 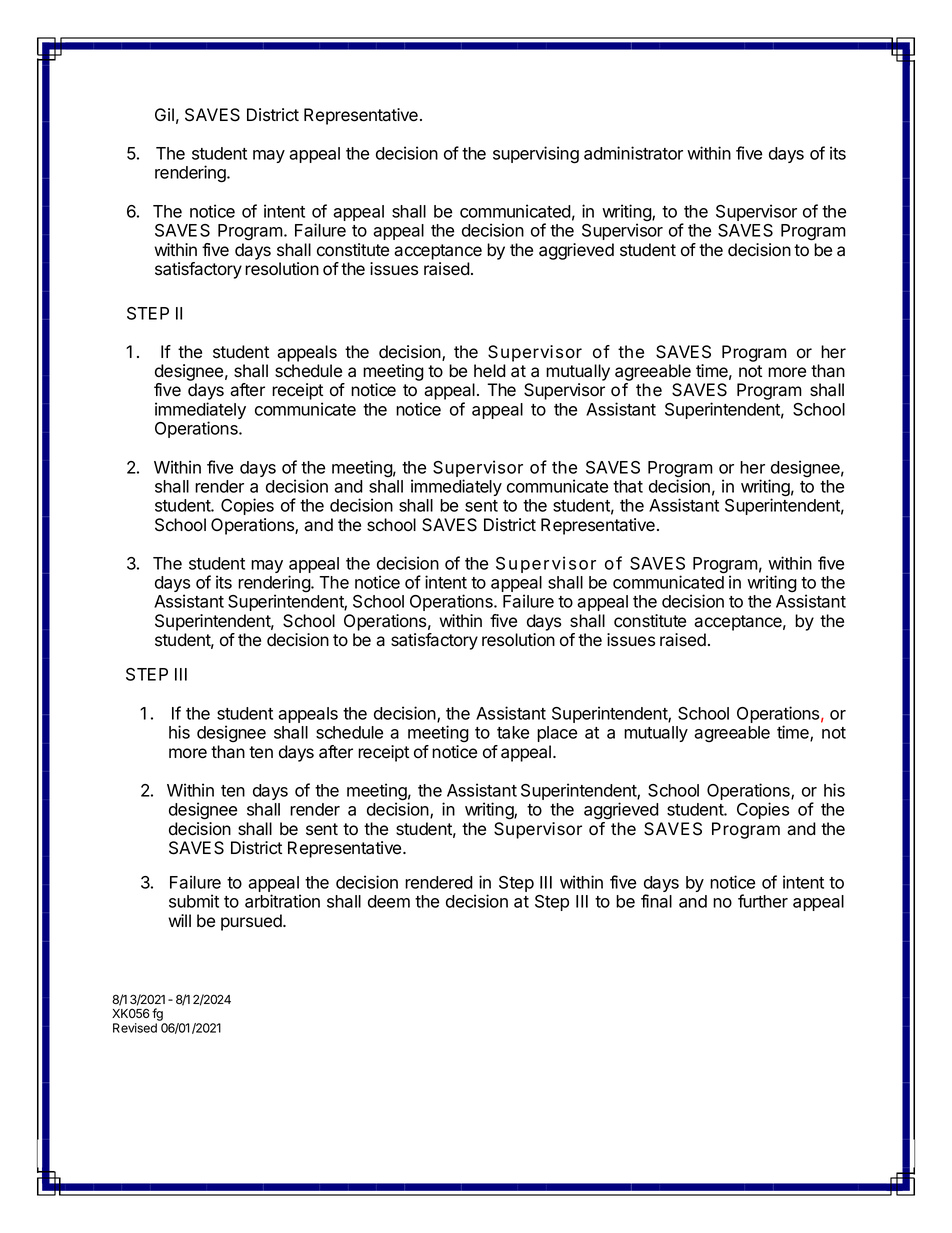 I want to click on held, so click(x=490, y=371).
